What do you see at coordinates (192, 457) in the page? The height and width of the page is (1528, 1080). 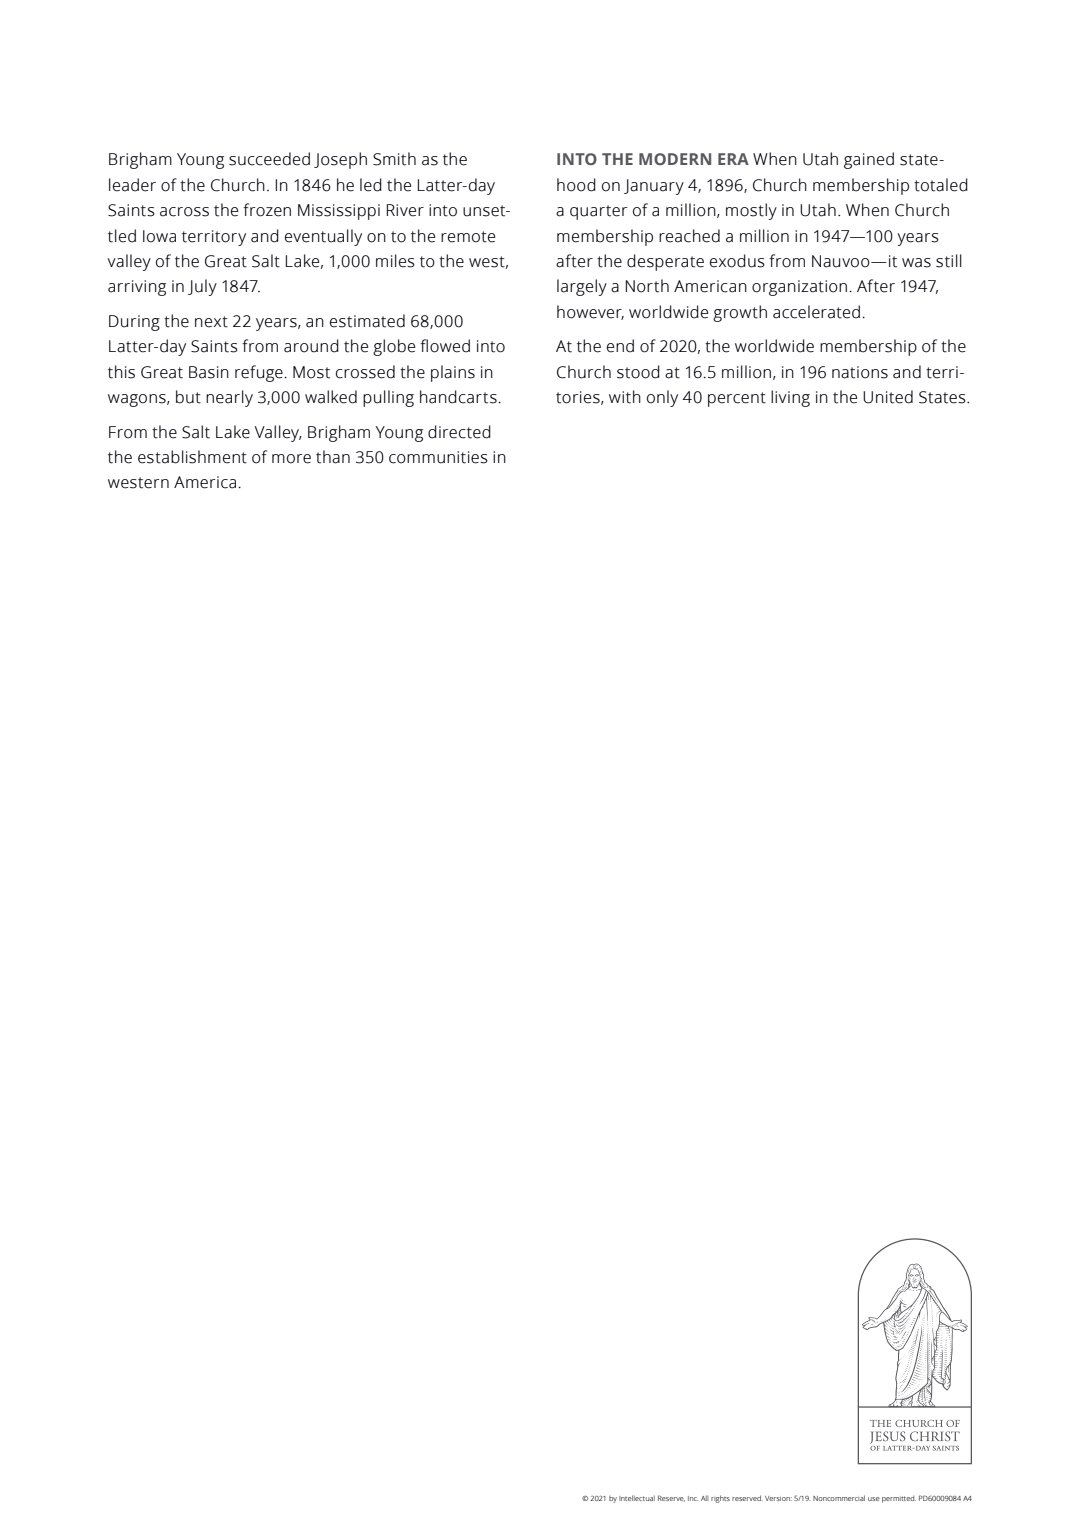 I see `establishment` at bounding box center [192, 457].
